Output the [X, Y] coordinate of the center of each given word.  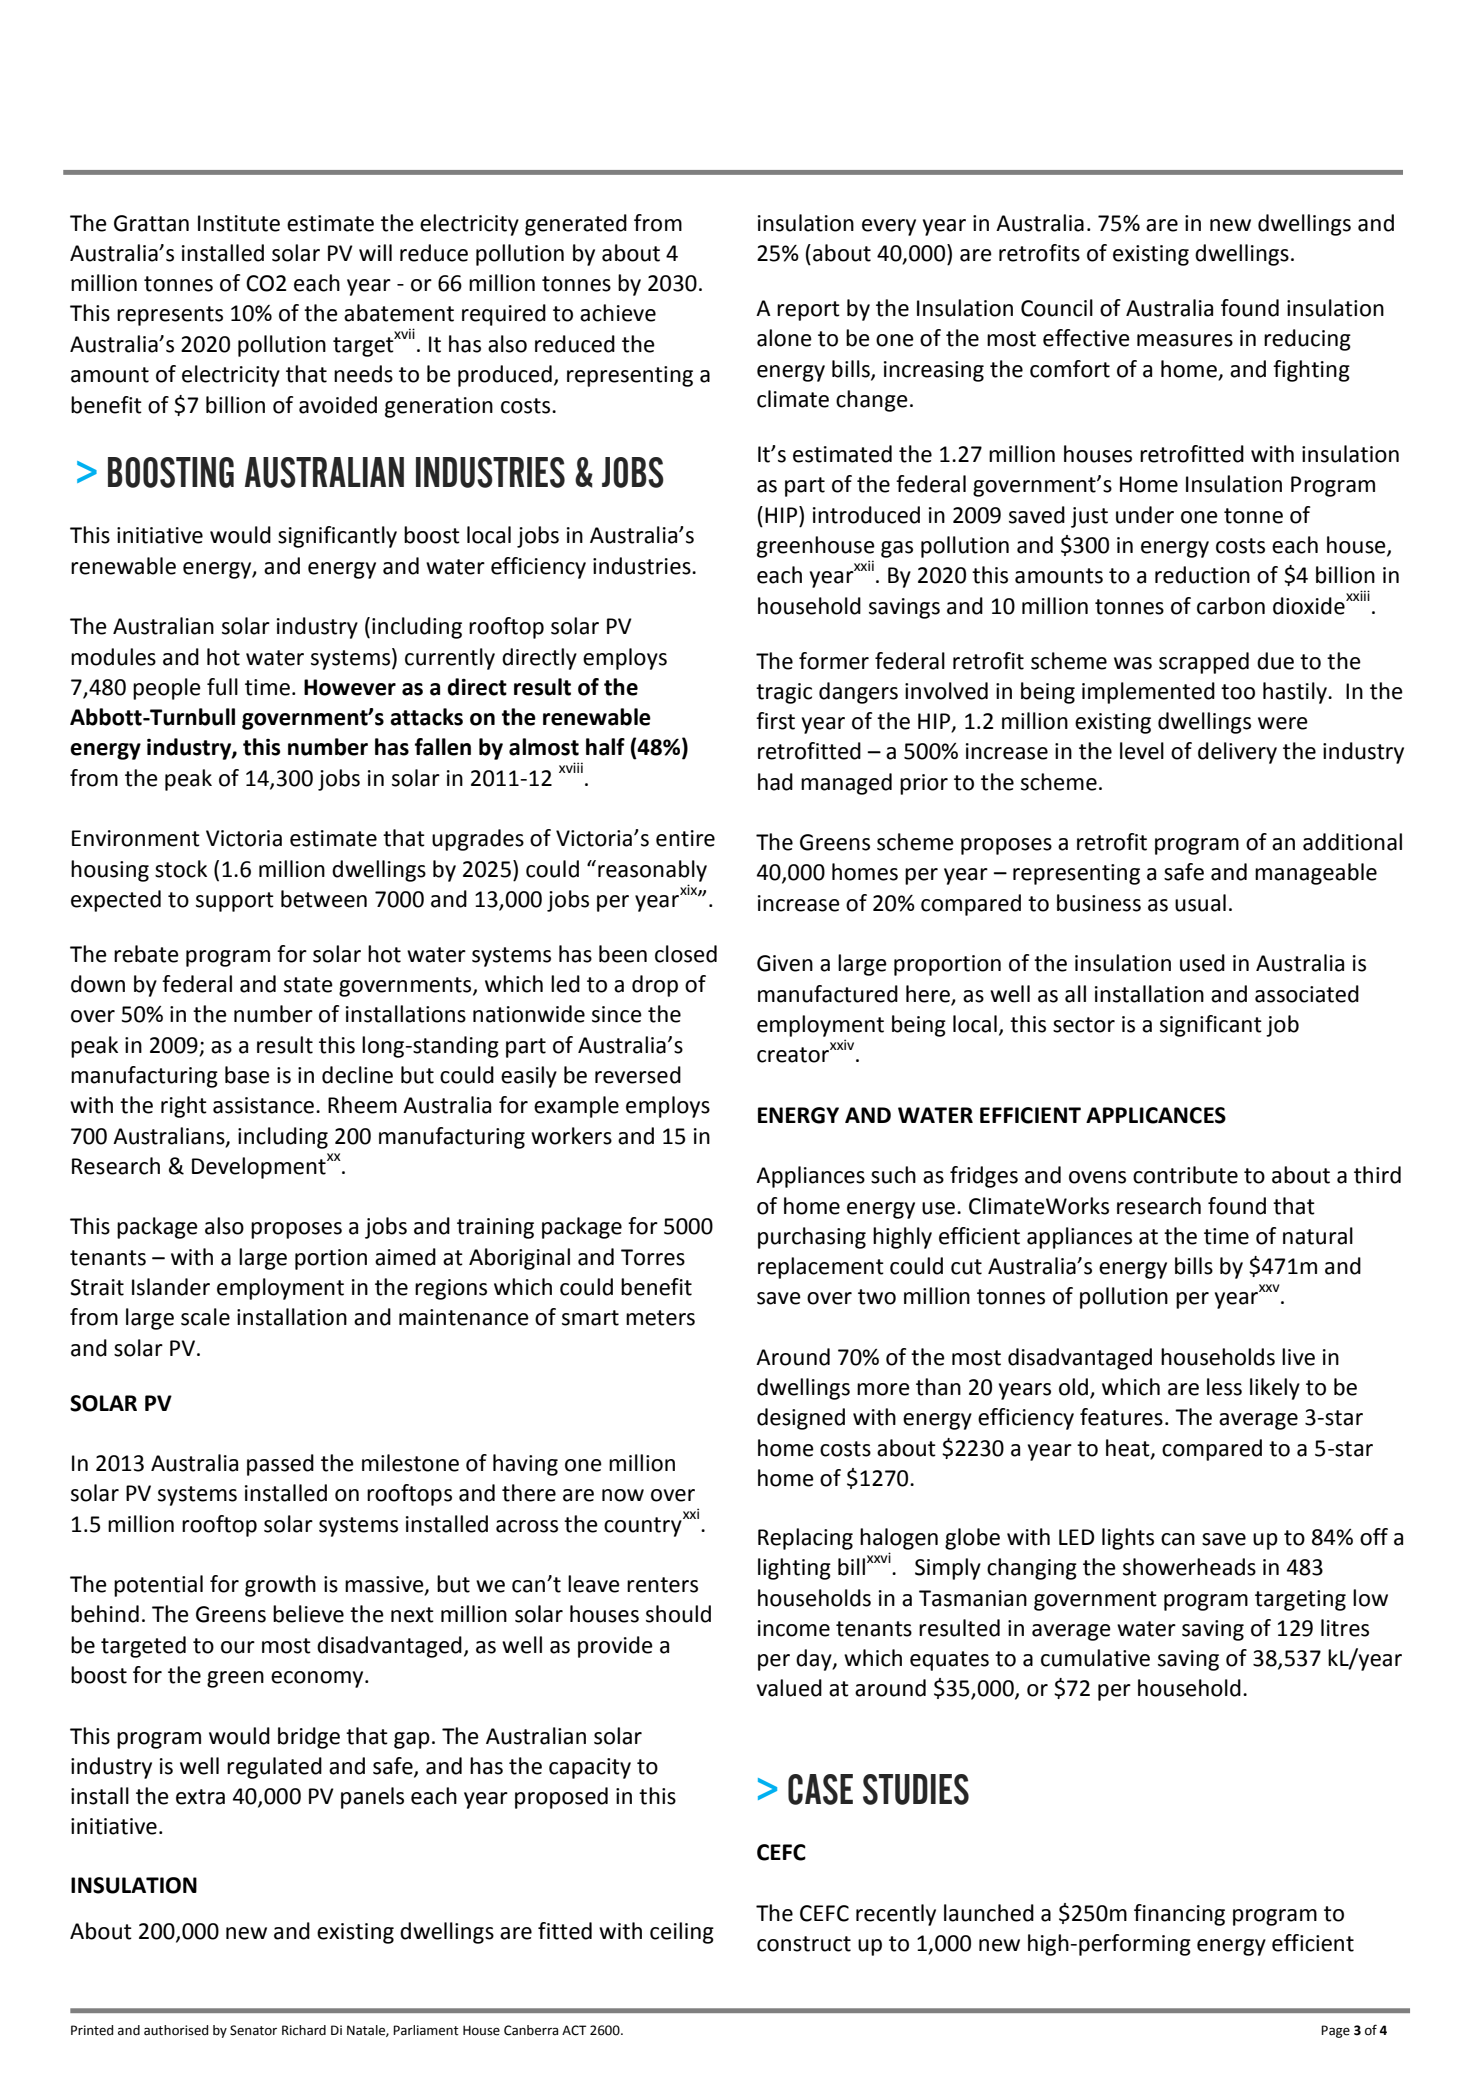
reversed [638, 1075]
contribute [1185, 1175]
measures [1185, 340]
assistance [263, 1105]
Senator [253, 2030]
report [808, 311]
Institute [239, 223]
